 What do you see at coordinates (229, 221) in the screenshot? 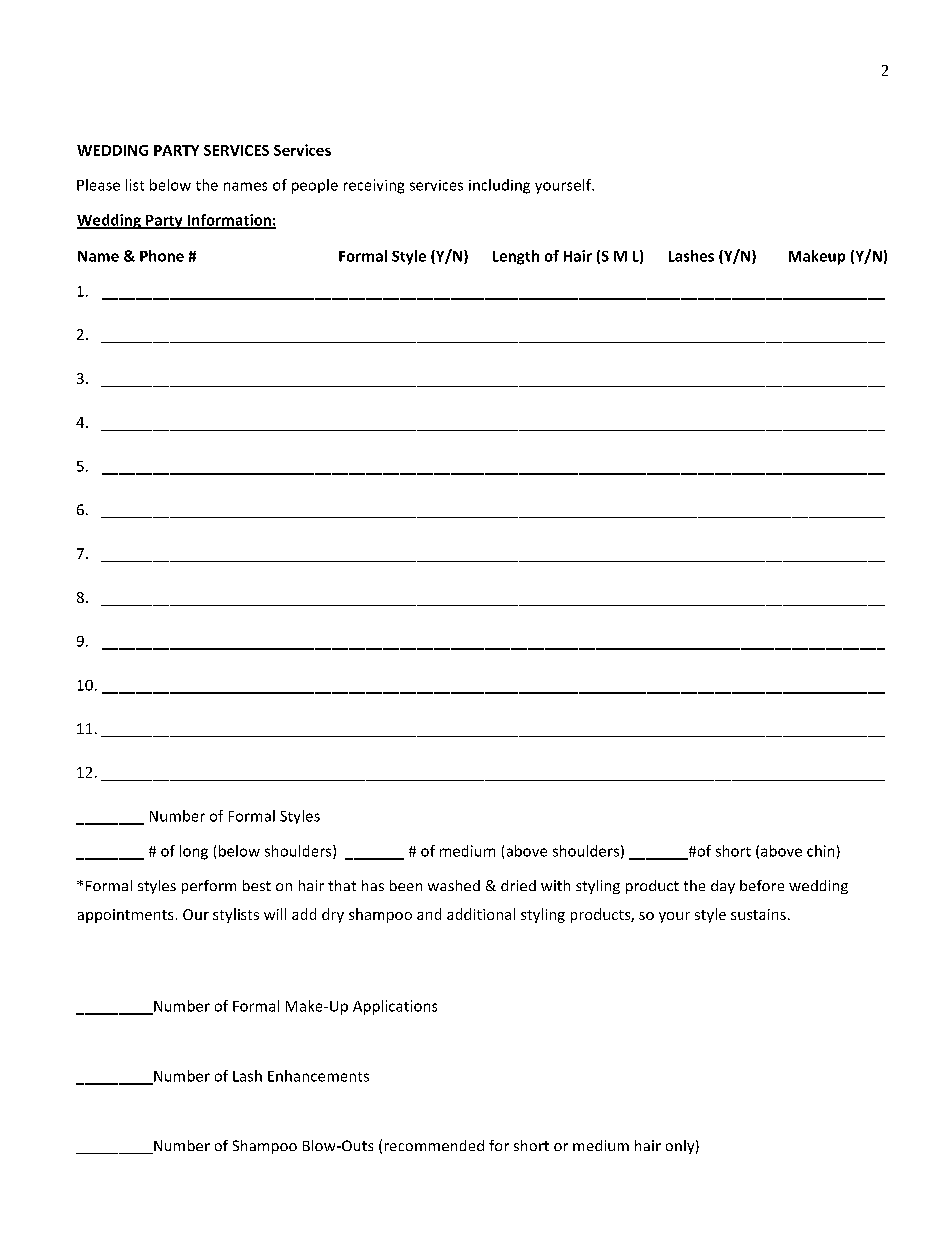
I see `Information` at bounding box center [229, 221].
